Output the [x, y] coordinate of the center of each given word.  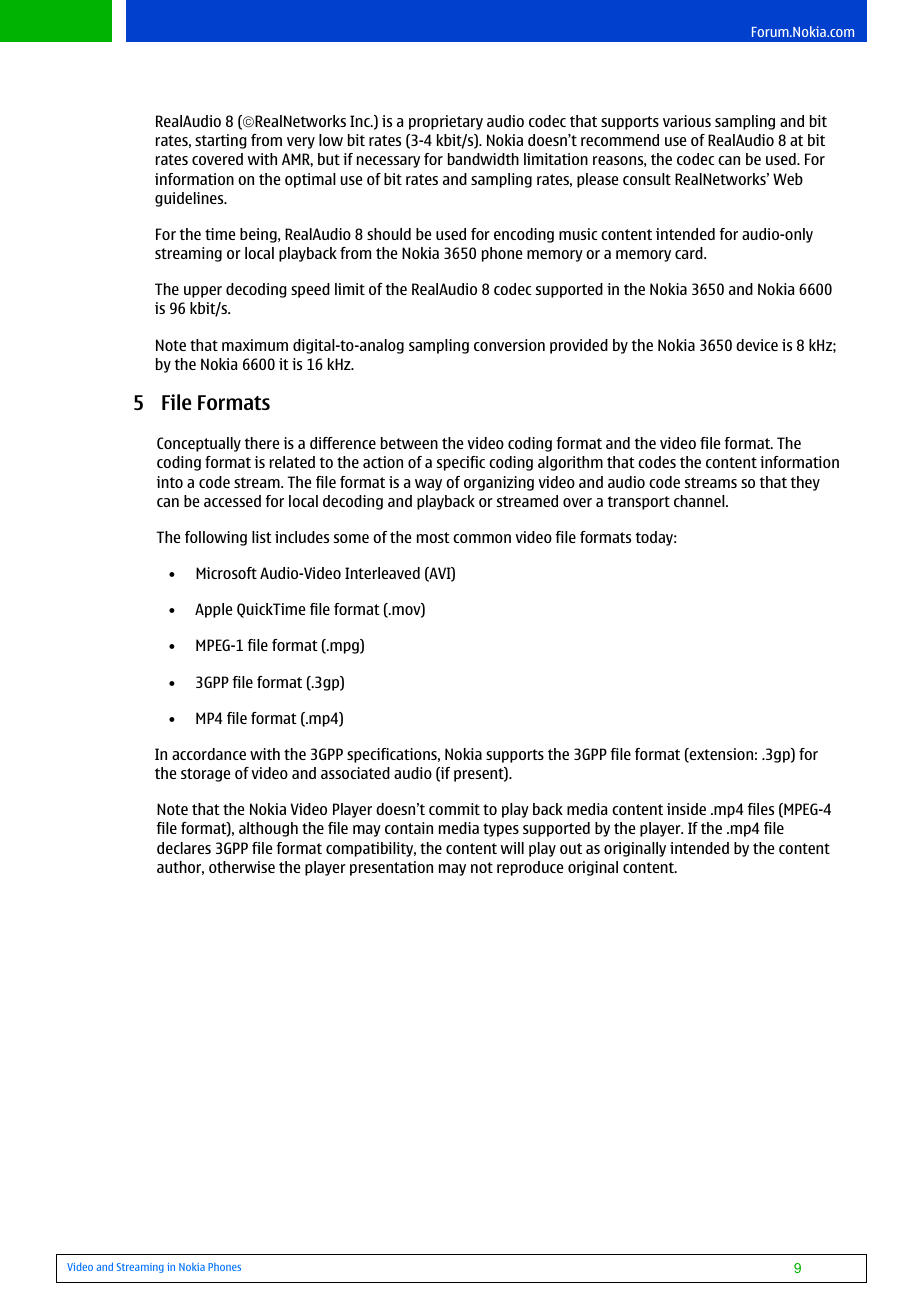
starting [221, 141]
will [512, 848]
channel [700, 501]
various [687, 121]
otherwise [242, 867]
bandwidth [483, 159]
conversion [509, 345]
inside [686, 809]
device [757, 345]
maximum [255, 345]
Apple [213, 610]
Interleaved [382, 573]
